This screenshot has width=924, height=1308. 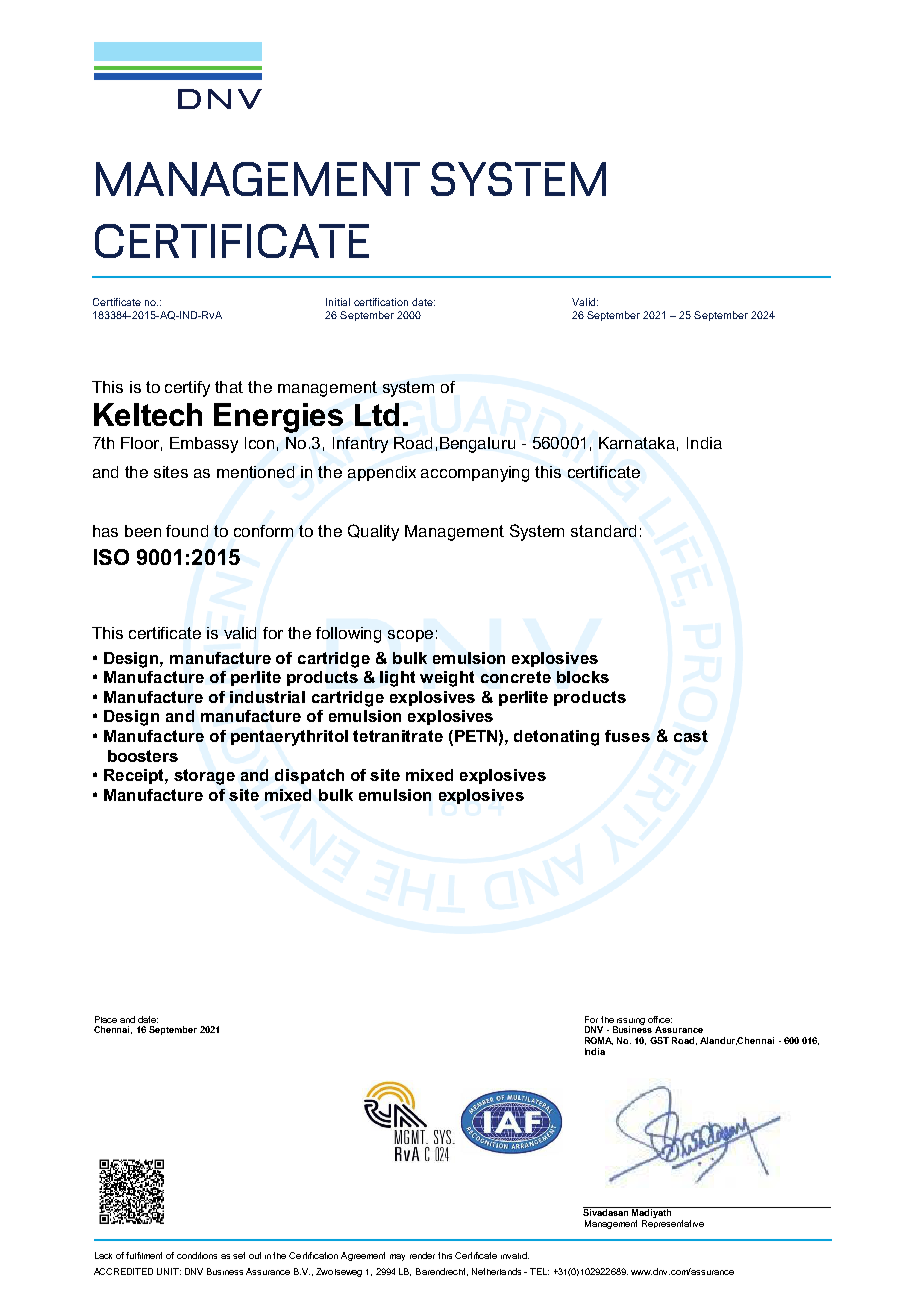 What do you see at coordinates (309, 776) in the screenshot?
I see `dispatch` at bounding box center [309, 776].
